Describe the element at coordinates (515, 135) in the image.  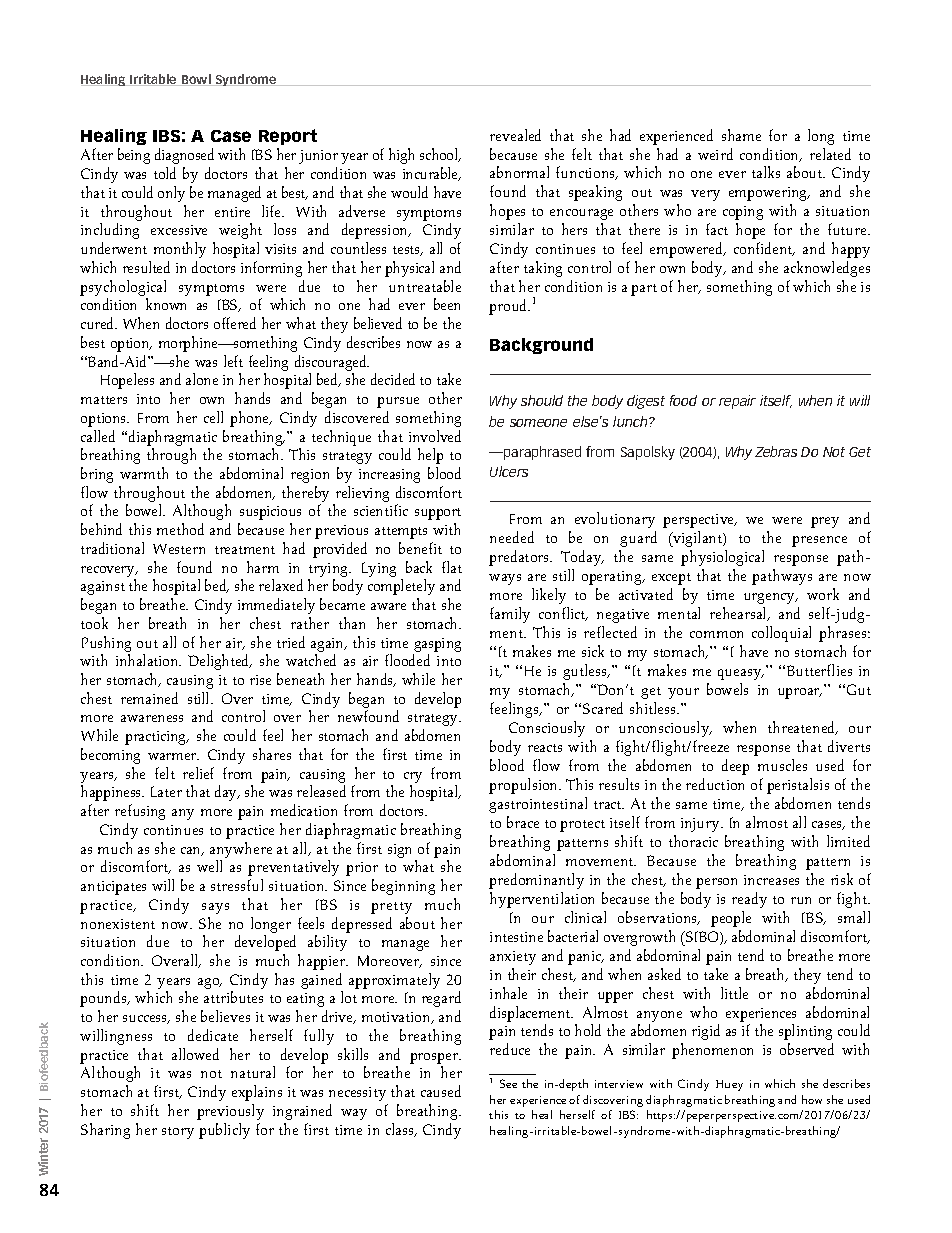
I see `revealed` at that location.
